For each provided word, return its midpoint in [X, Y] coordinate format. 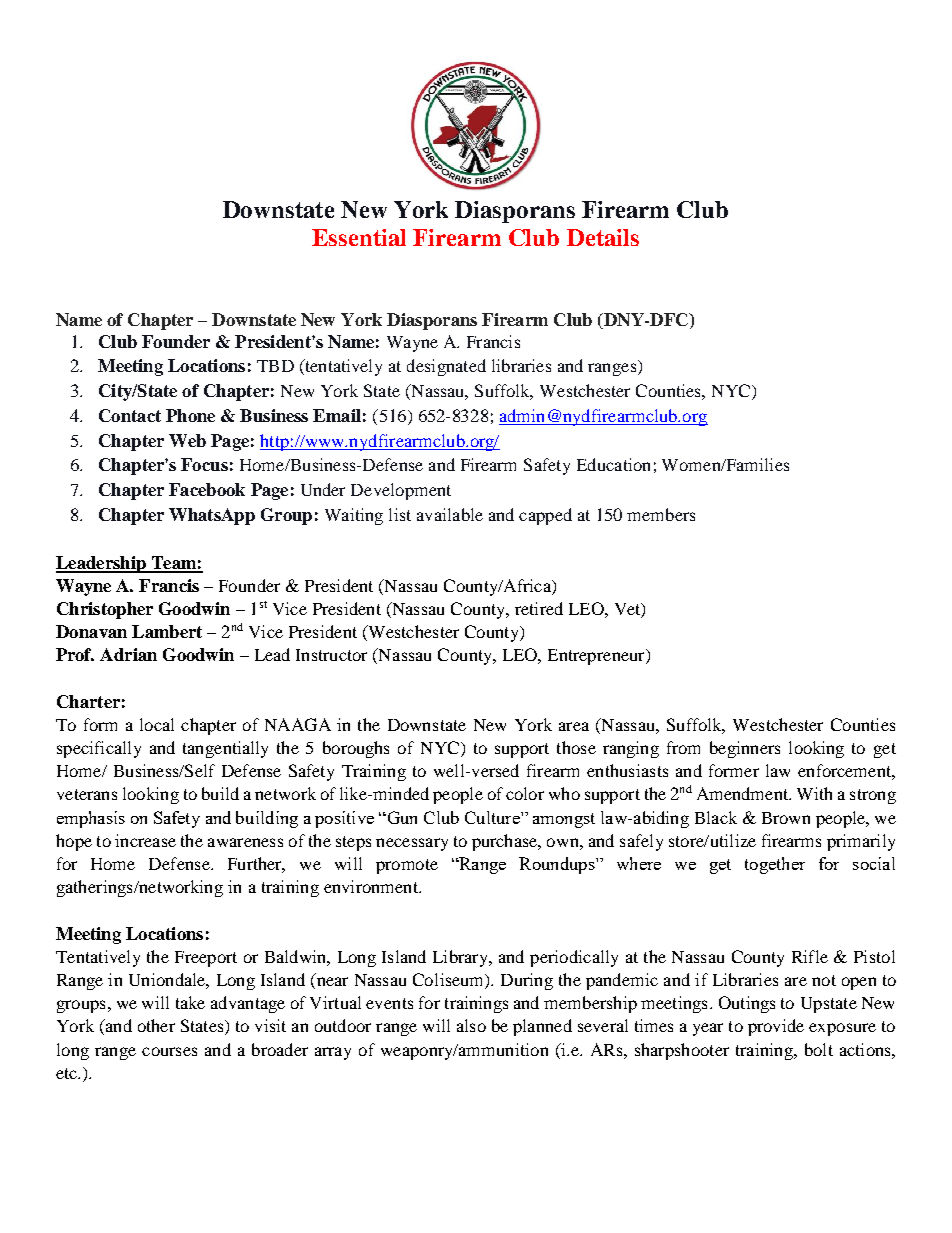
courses [169, 1051]
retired [539, 608]
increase [145, 840]
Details [603, 237]
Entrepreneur [597, 657]
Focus [204, 464]
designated [446, 367]
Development [401, 491]
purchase [506, 842]
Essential [359, 237]
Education [613, 464]
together [775, 865]
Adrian [128, 654]
